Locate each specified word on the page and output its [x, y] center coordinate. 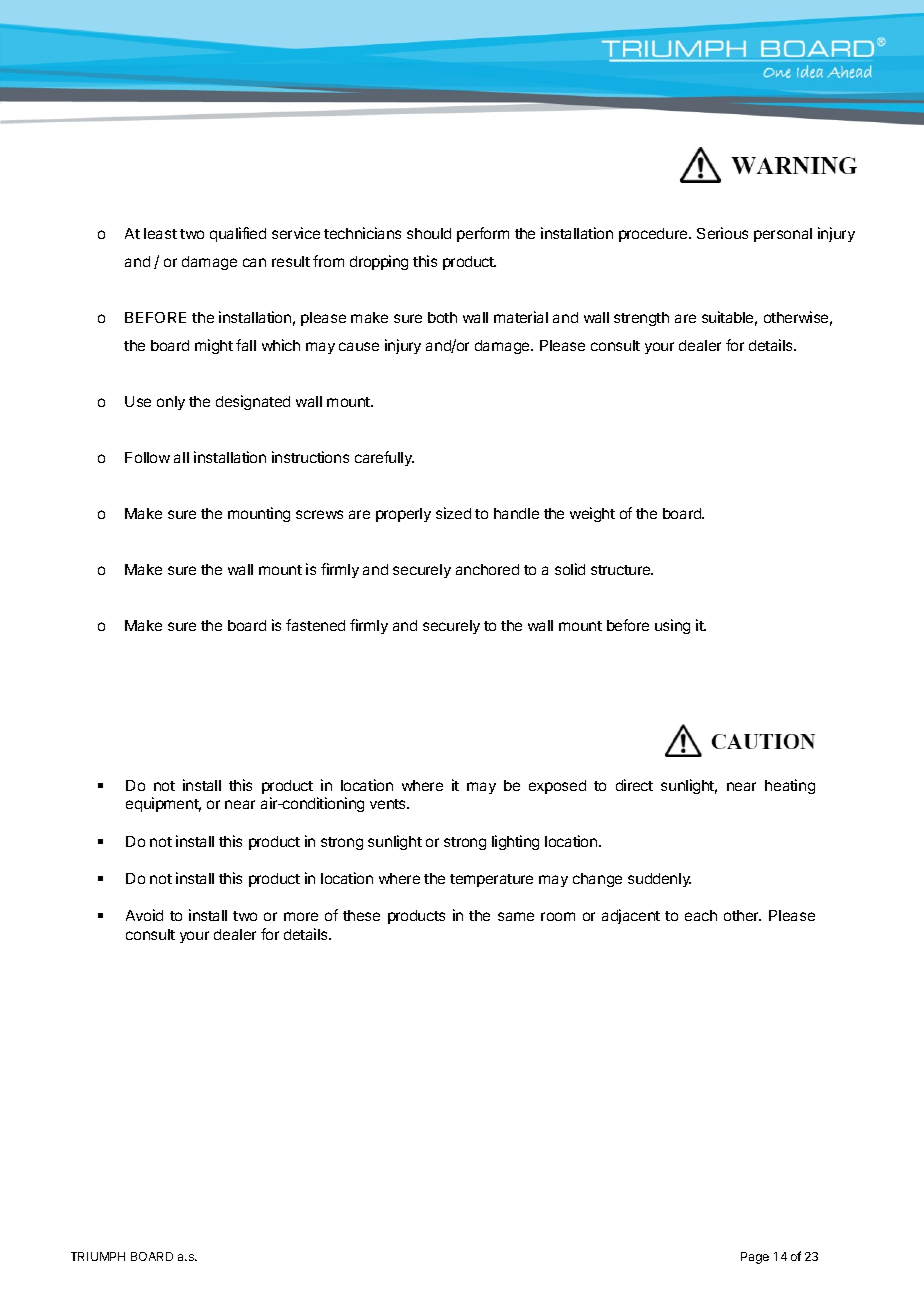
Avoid [144, 915]
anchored [487, 569]
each [701, 915]
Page [755, 1258]
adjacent [631, 916]
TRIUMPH [98, 1256]
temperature [491, 880]
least [160, 233]
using [672, 626]
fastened [315, 625]
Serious [722, 233]
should [429, 233]
